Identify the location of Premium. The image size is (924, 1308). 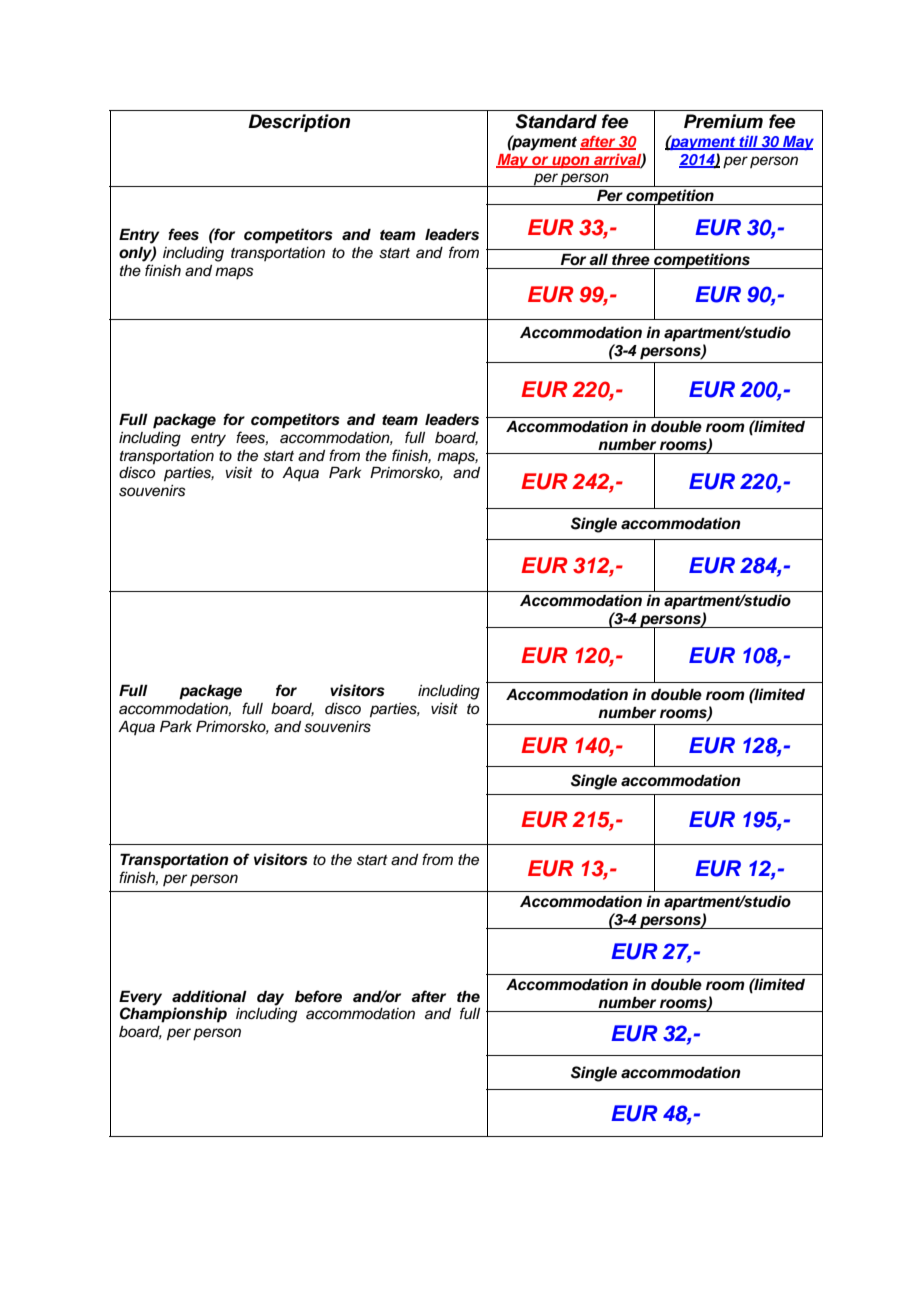
(723, 121).
